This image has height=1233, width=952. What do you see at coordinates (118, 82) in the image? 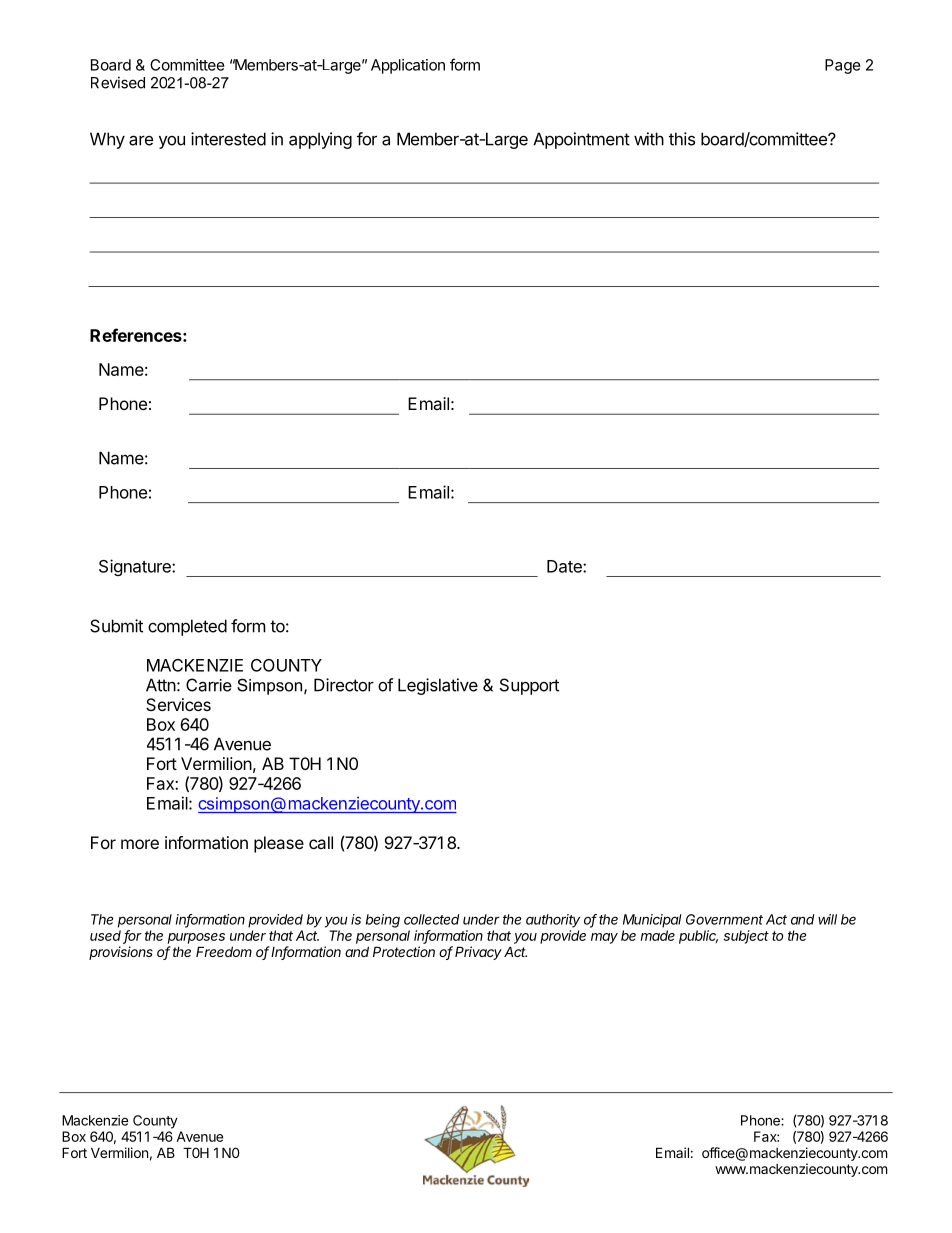
I see `Revised` at bounding box center [118, 82].
